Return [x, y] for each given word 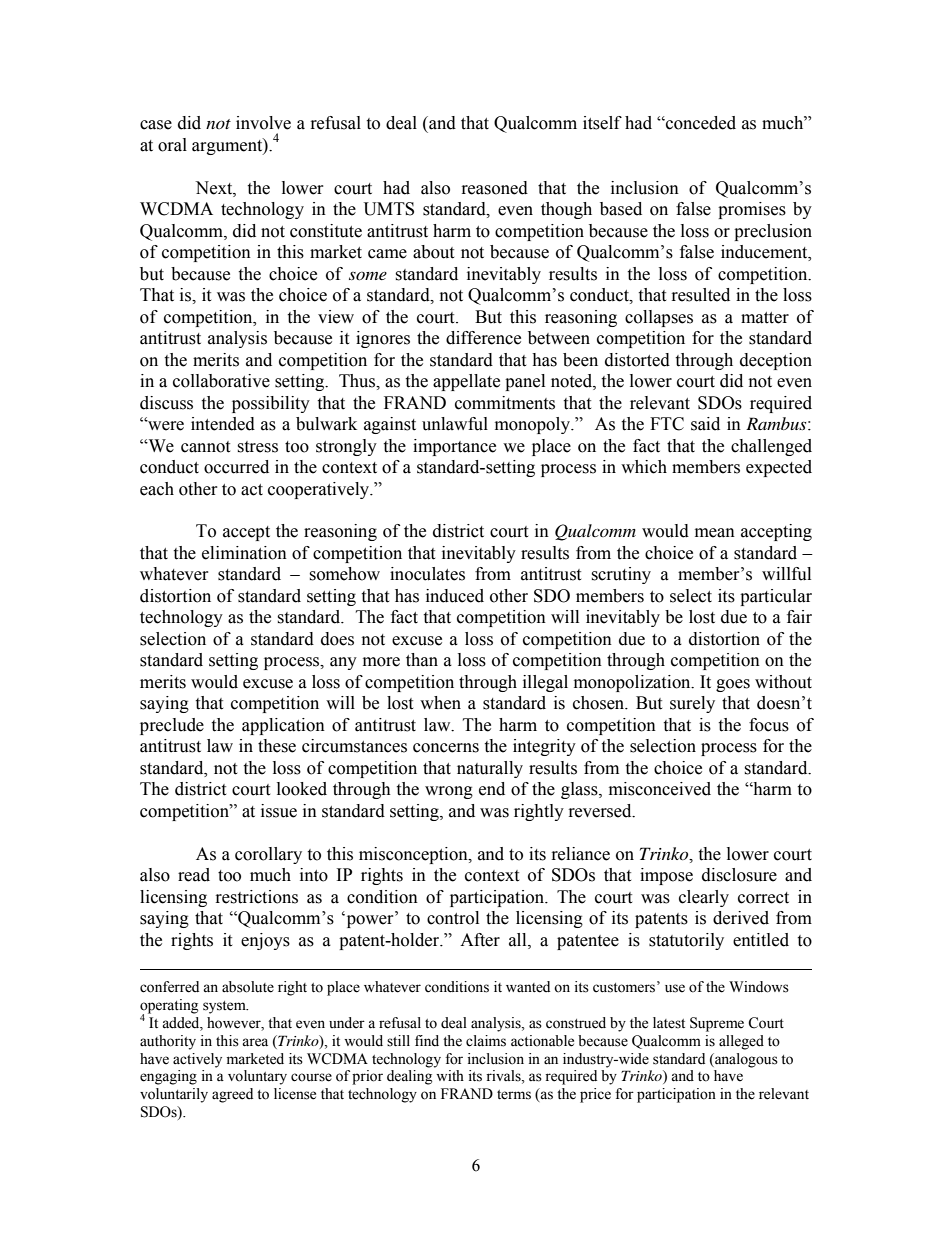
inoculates [427, 574]
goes [733, 685]
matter [765, 318]
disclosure [739, 875]
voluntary [257, 1077]
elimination [244, 553]
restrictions [257, 897]
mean [715, 533]
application [283, 726]
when [440, 703]
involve [263, 123]
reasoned [495, 188]
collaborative [221, 381]
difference [483, 338]
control [453, 918]
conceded [700, 123]
